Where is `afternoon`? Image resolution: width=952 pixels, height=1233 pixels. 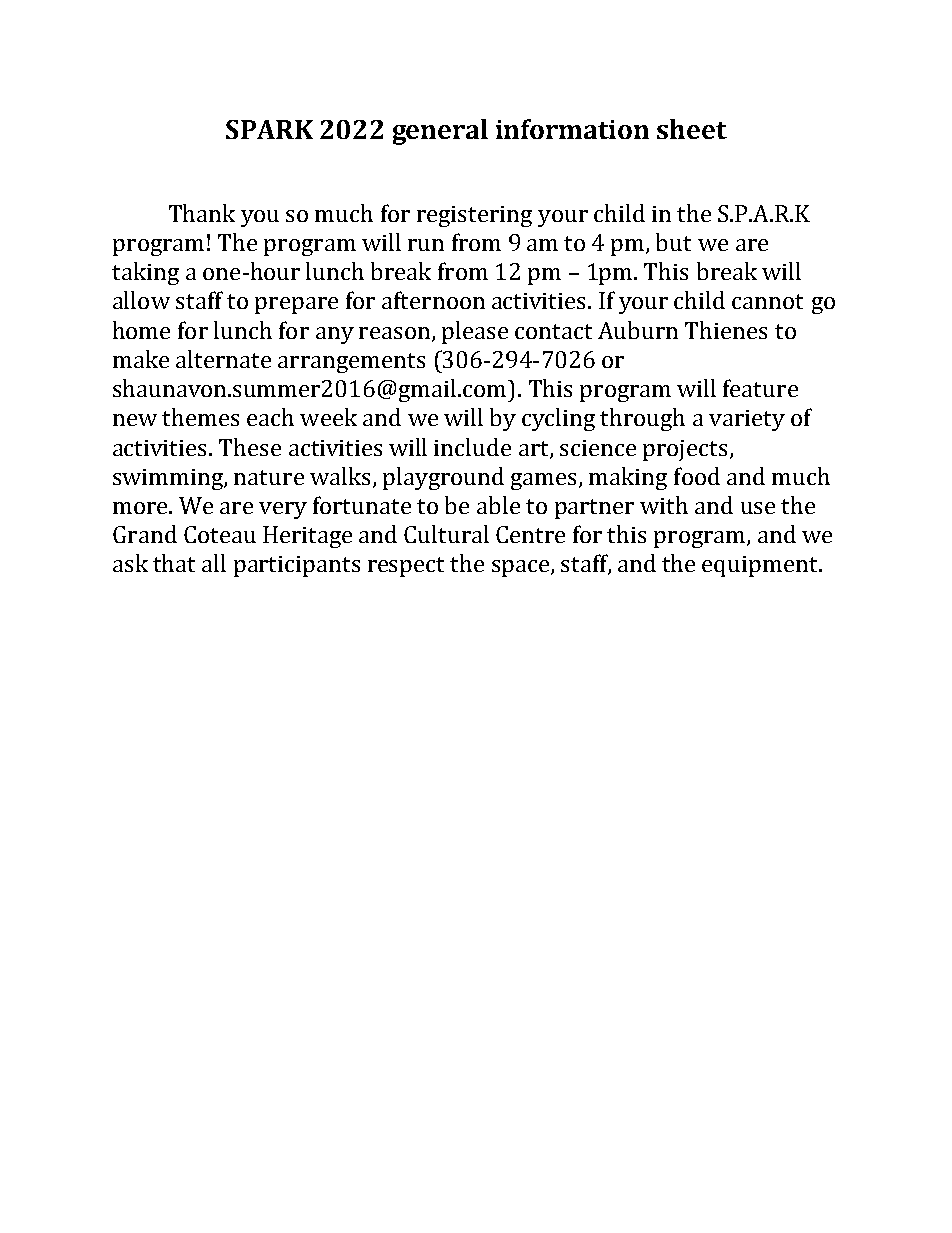
afternoon is located at coordinates (433, 300).
